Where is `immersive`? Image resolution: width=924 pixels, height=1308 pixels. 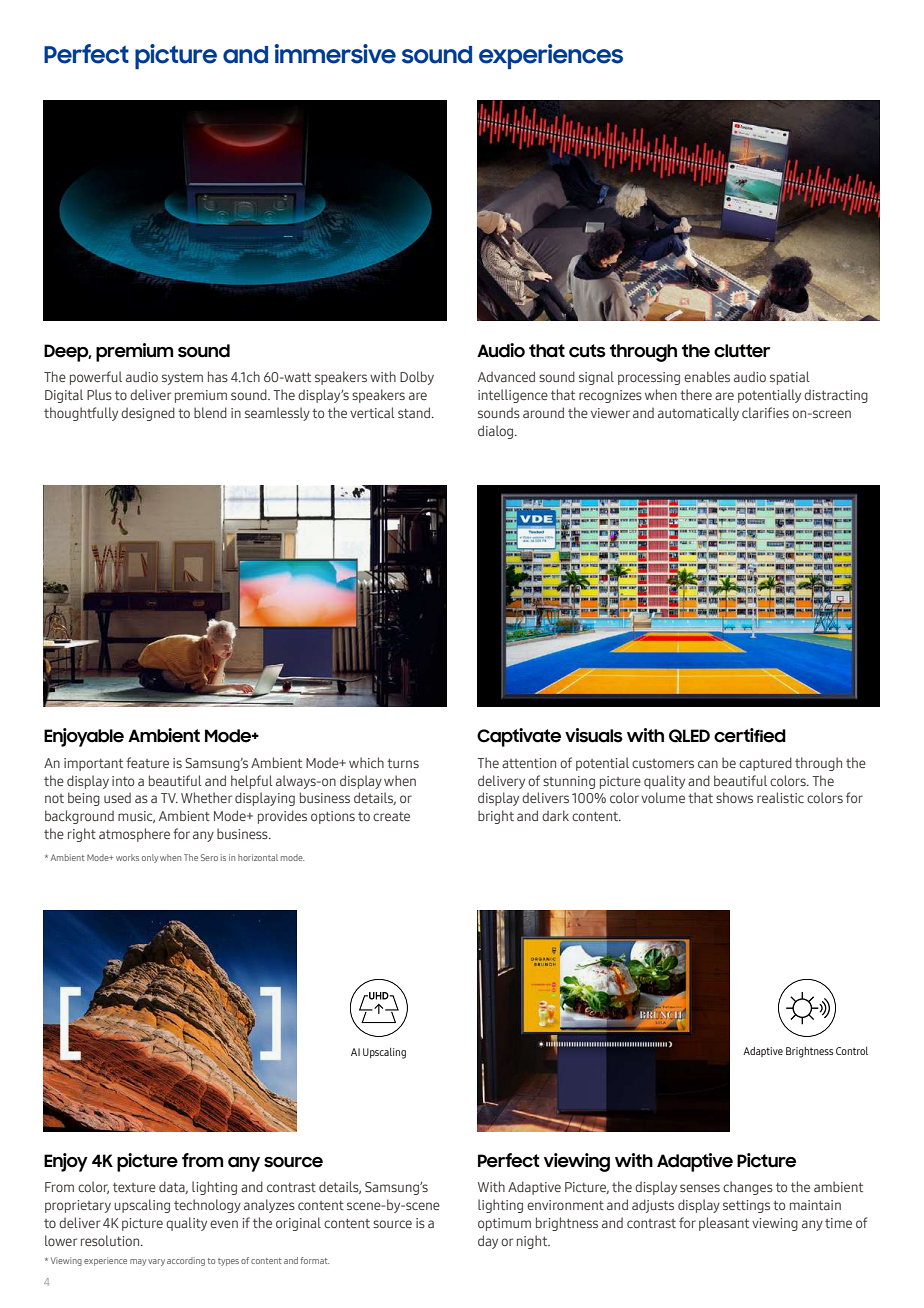 immersive is located at coordinates (335, 54).
